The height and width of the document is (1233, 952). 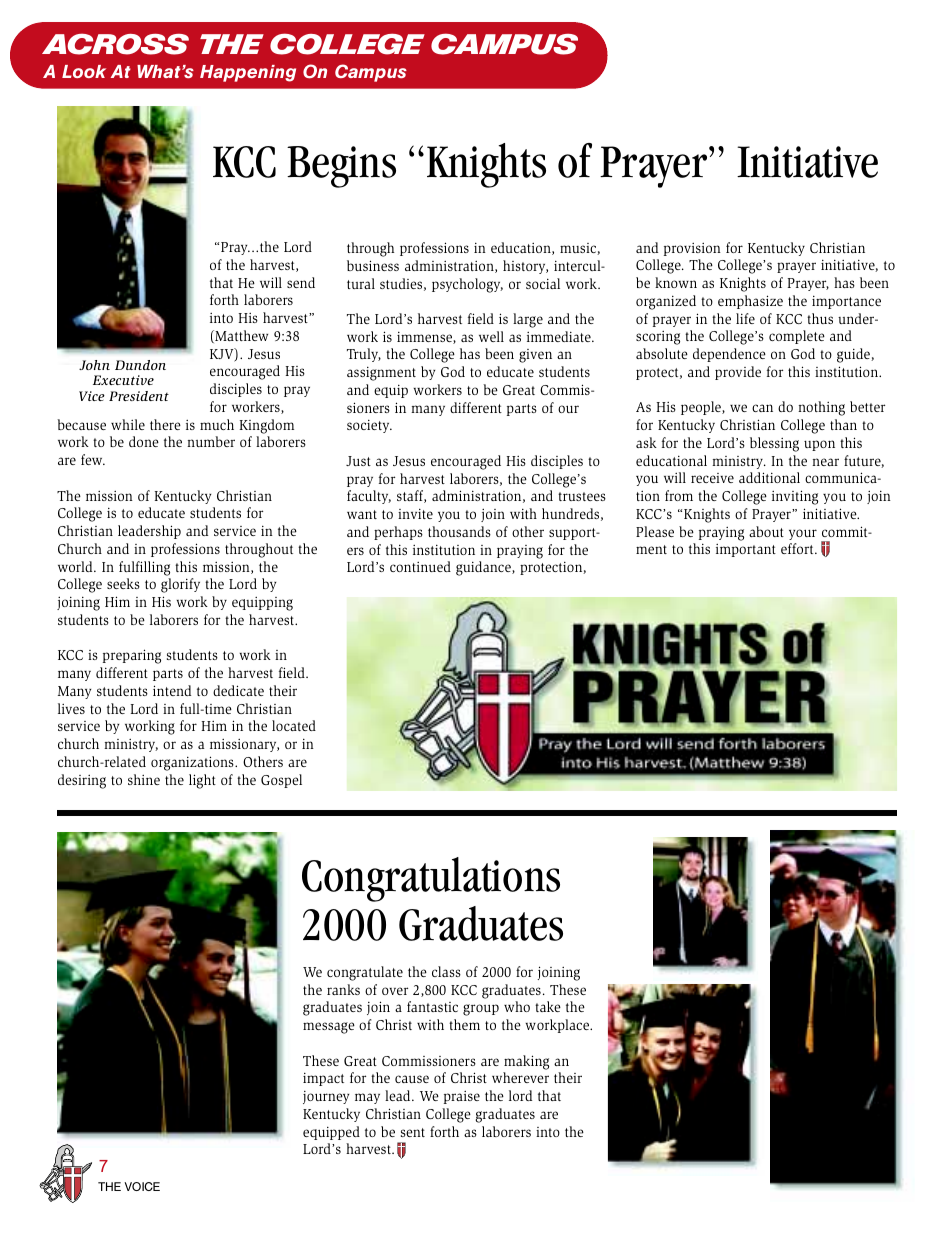 What do you see at coordinates (341, 167) in the document?
I see `Begins` at bounding box center [341, 167].
